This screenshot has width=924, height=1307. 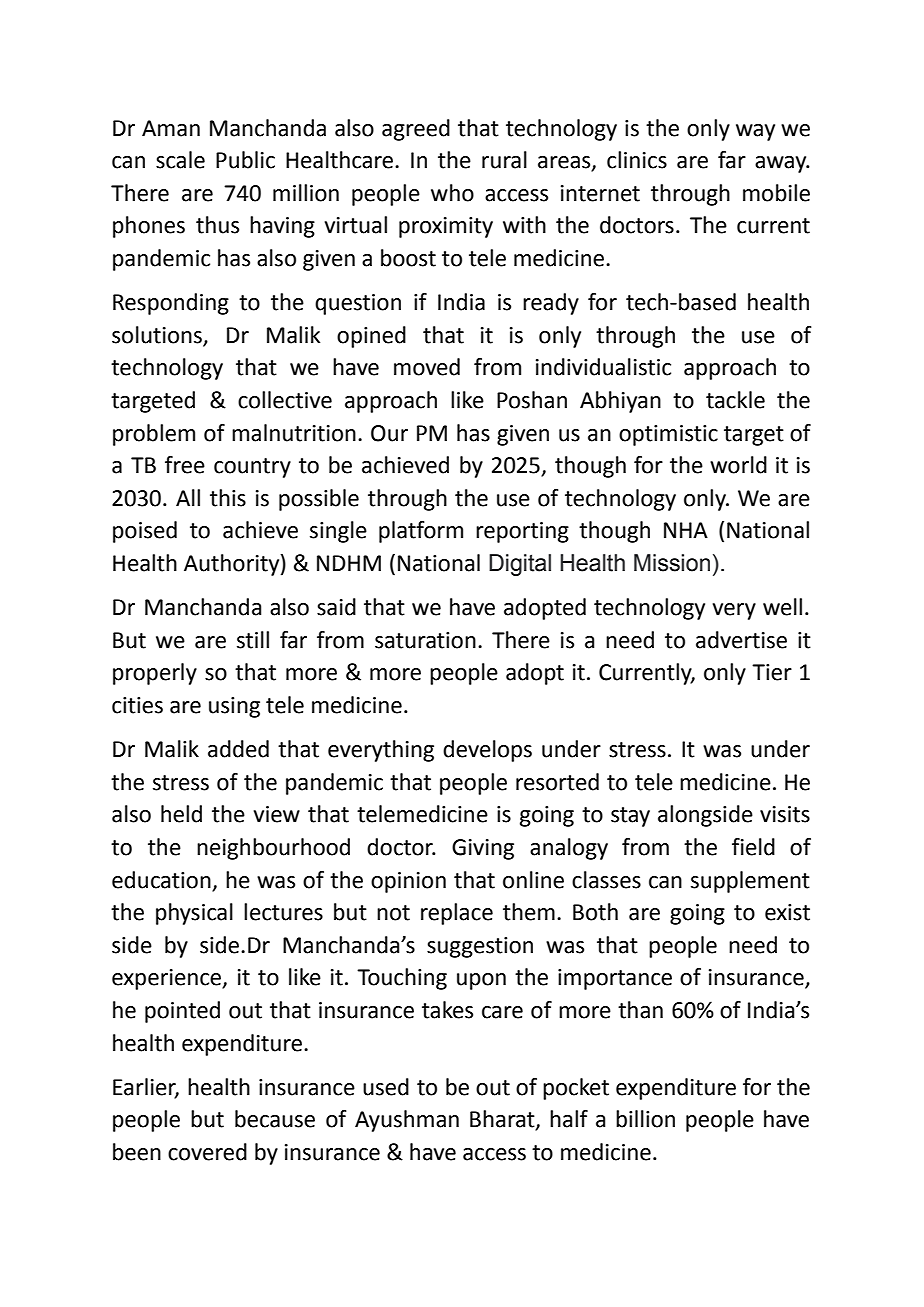 What do you see at coordinates (421, 532) in the screenshot?
I see `platform` at bounding box center [421, 532].
